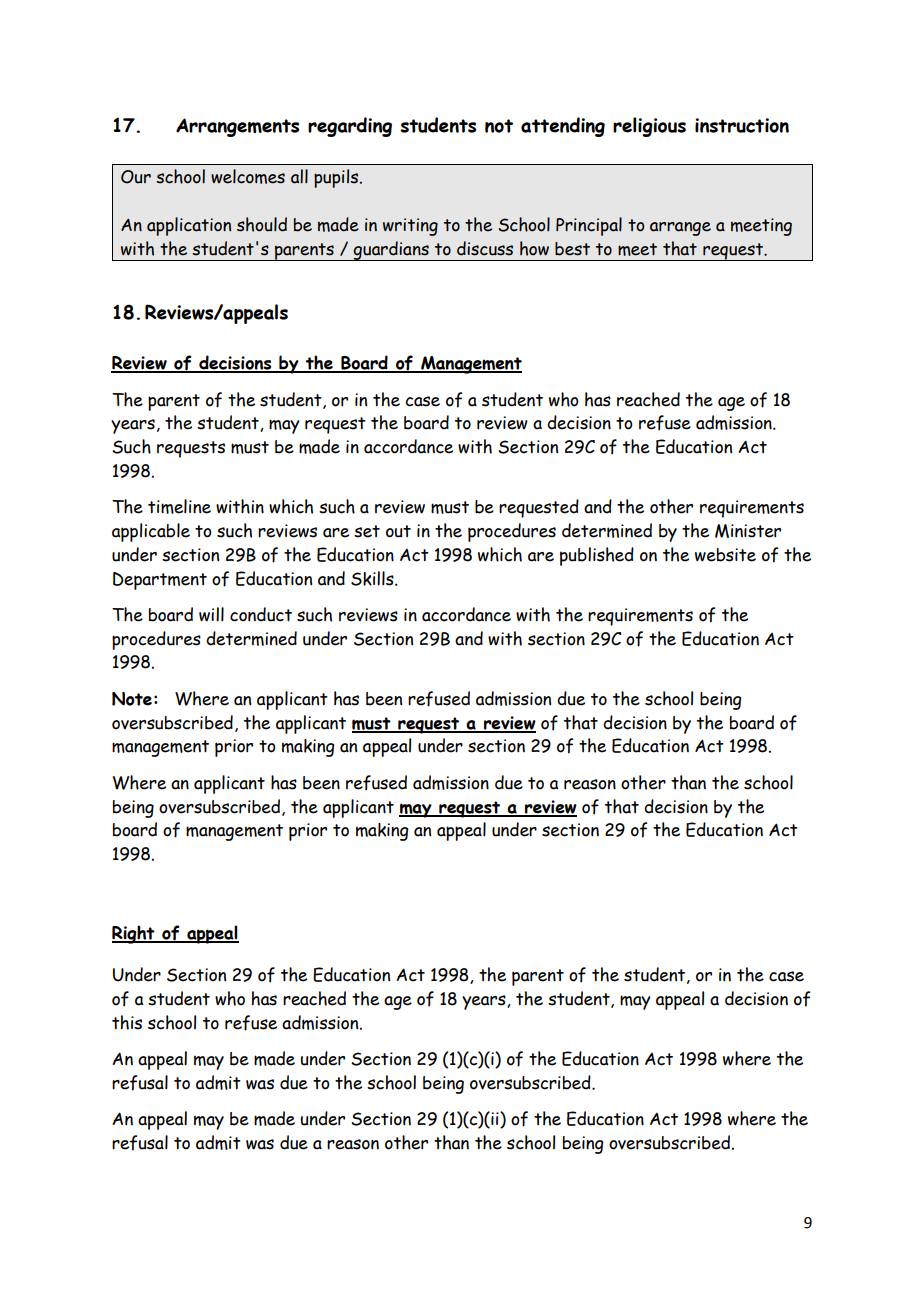 This image has height=1308, width=924. What do you see at coordinates (248, 176) in the image?
I see `welcomes` at bounding box center [248, 176].
